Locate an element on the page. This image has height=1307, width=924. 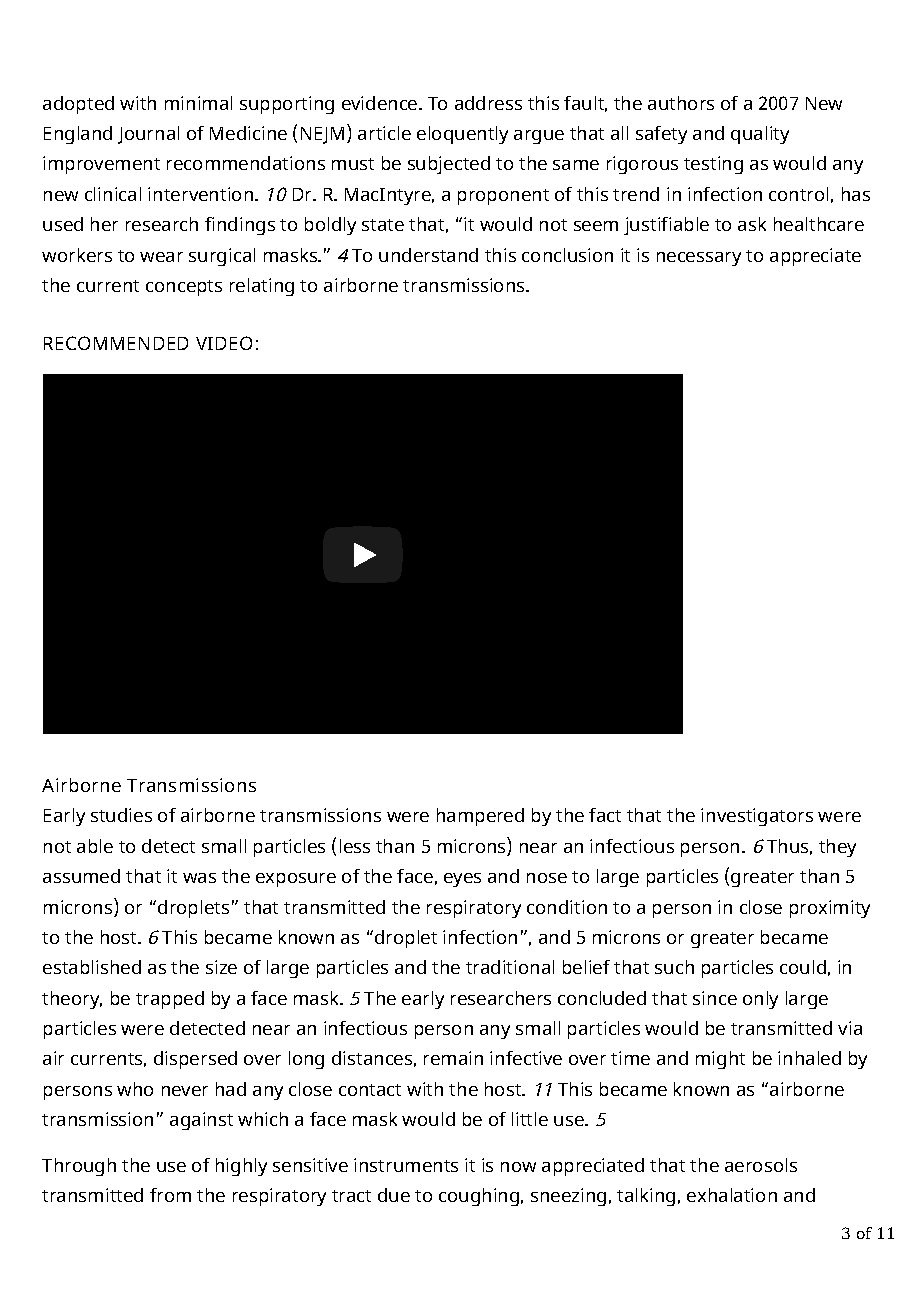
eloquently is located at coordinates (462, 135).
